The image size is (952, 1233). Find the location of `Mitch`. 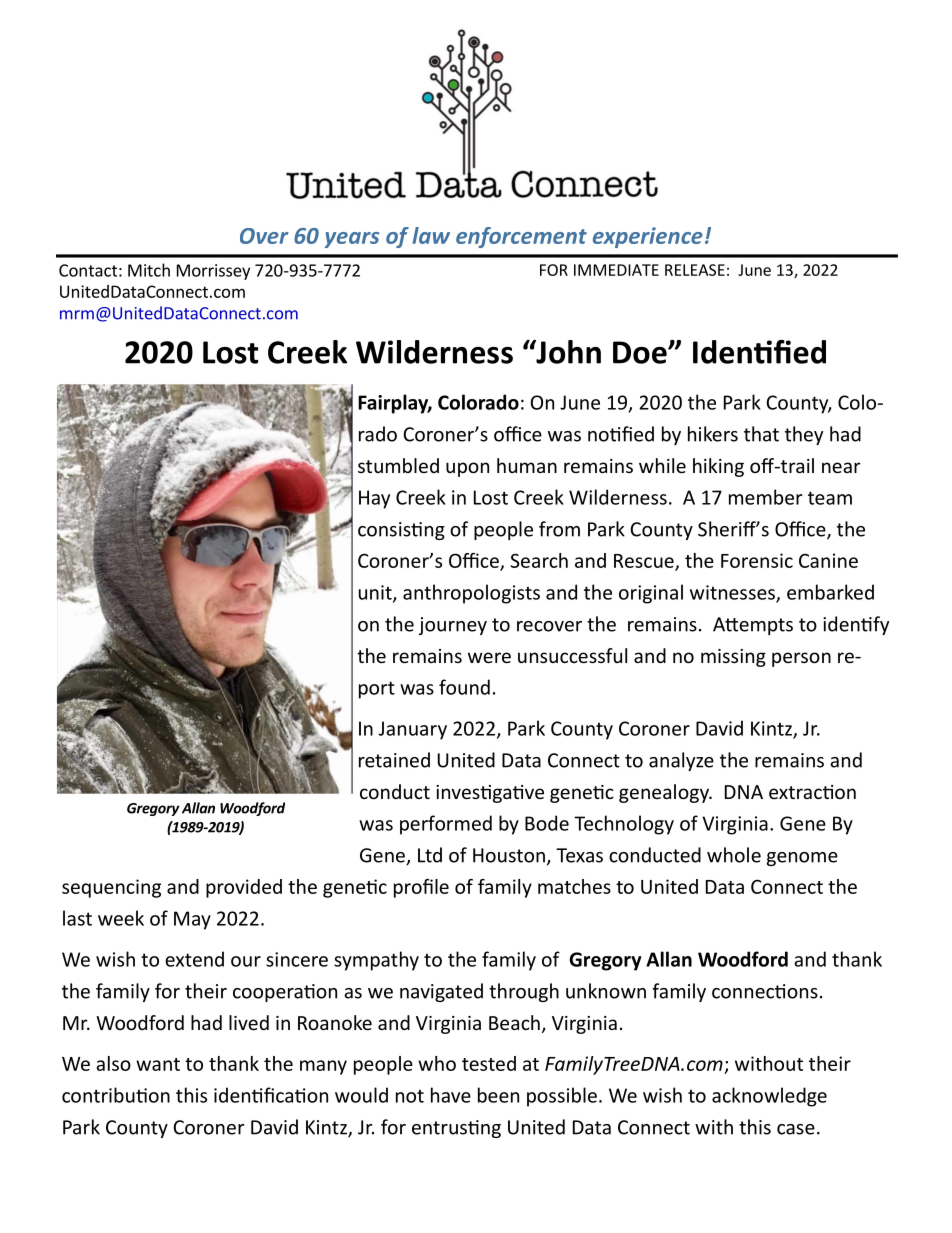

Mitch is located at coordinates (149, 270).
